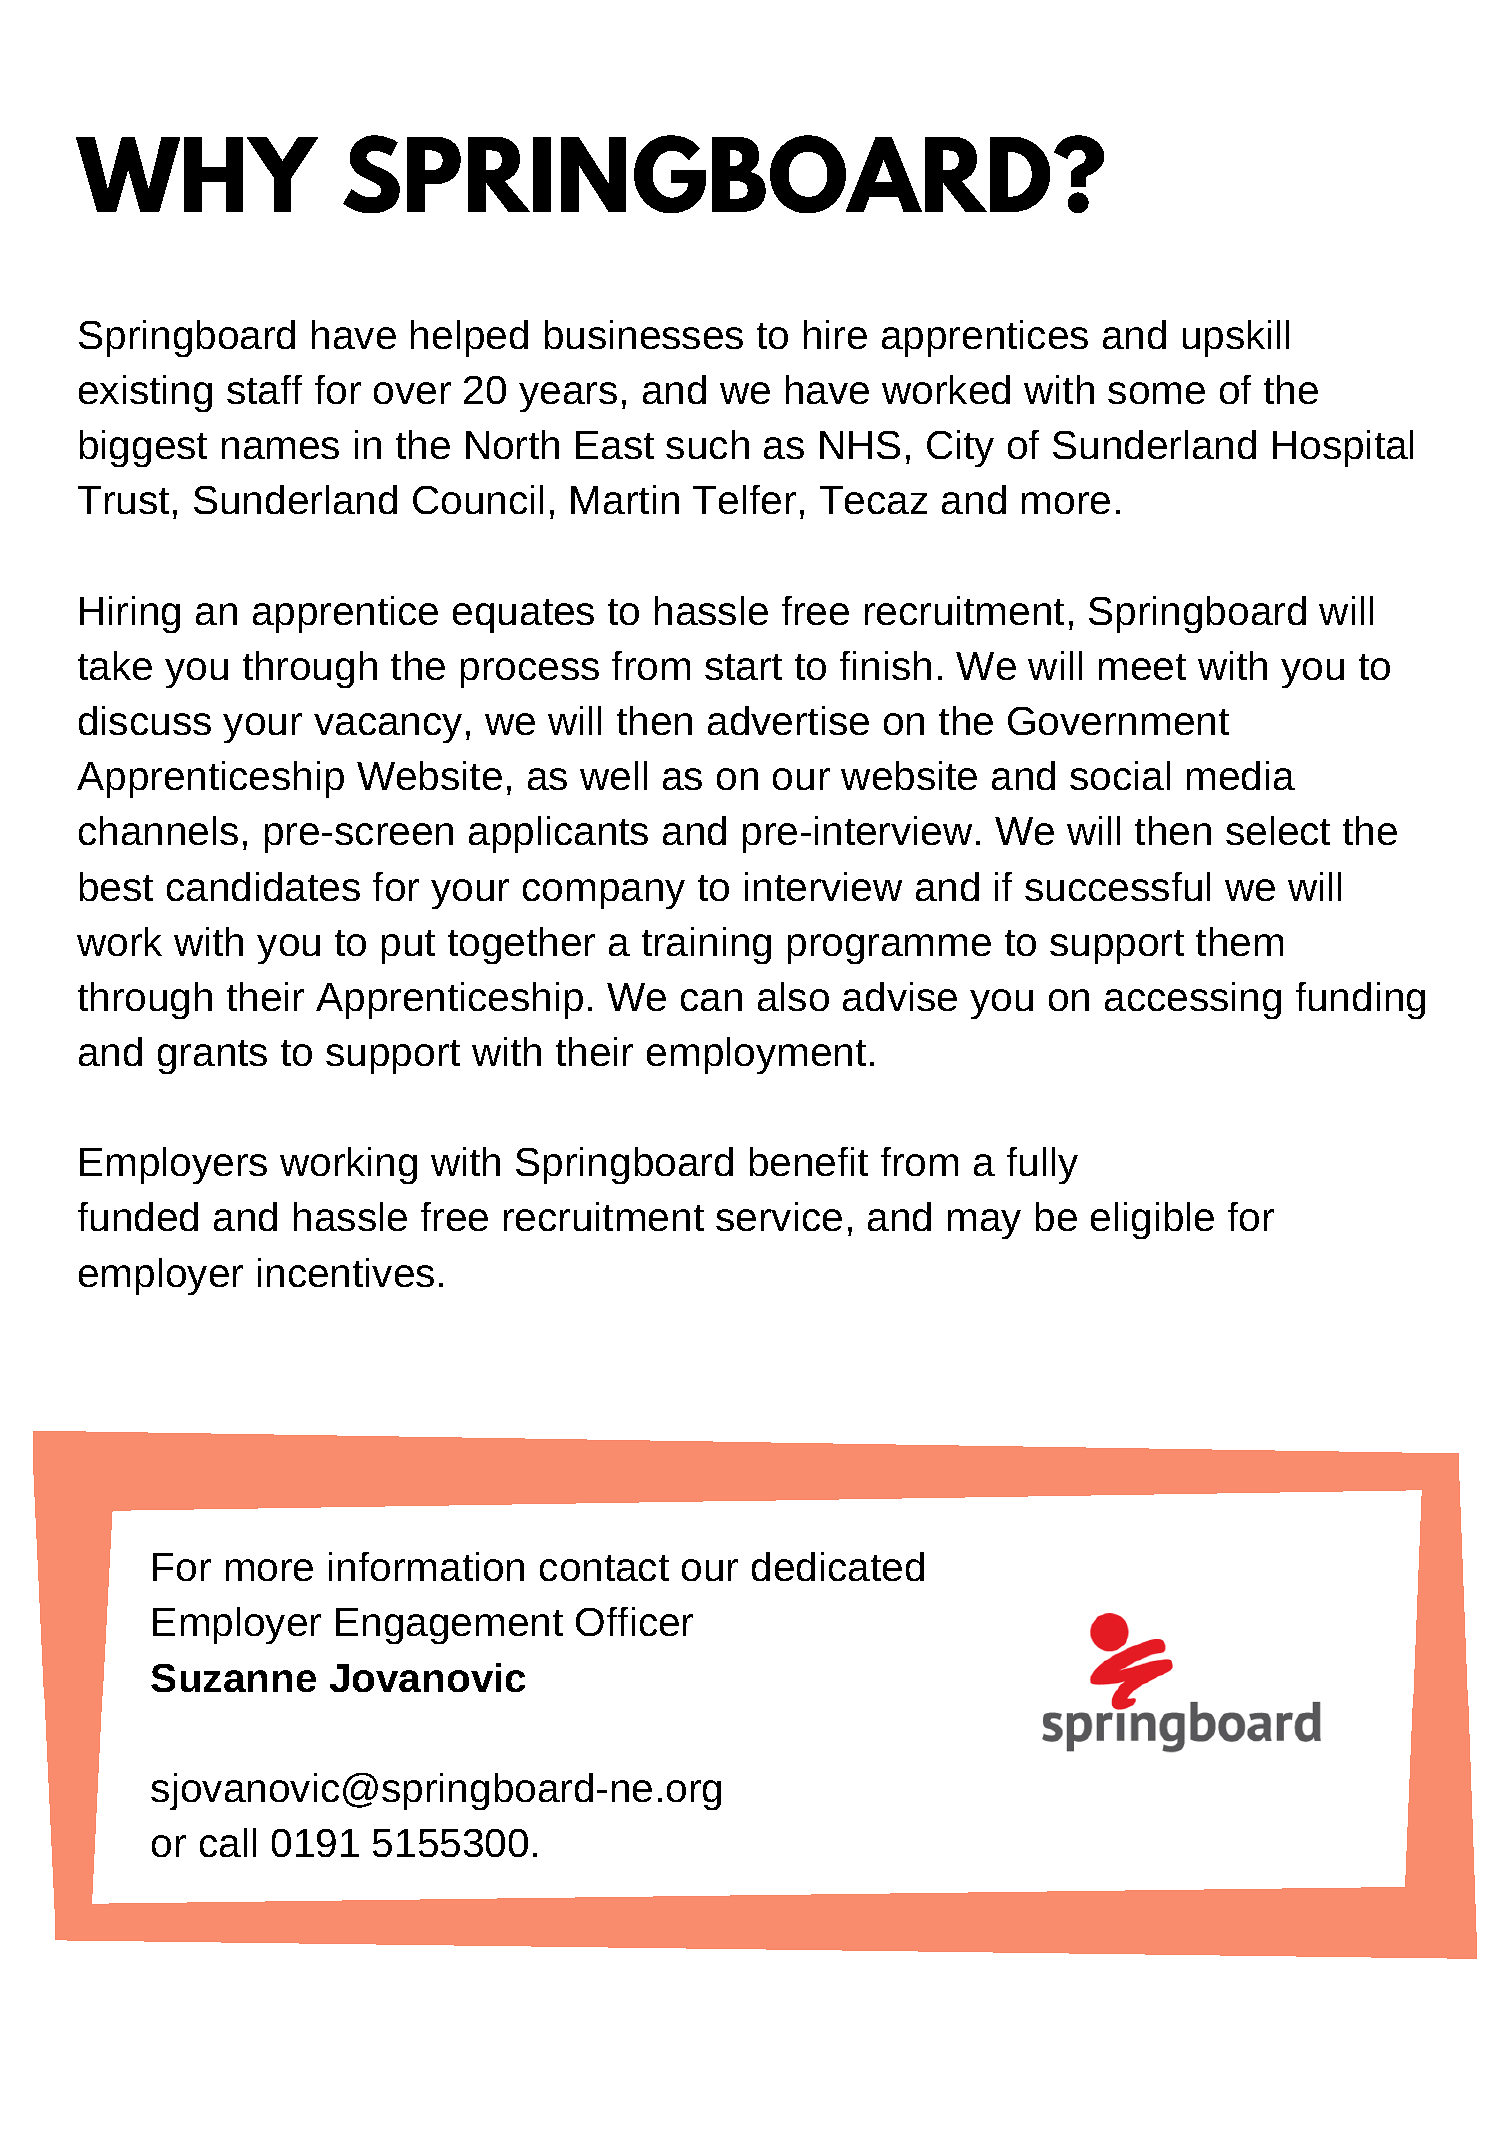 Image resolution: width=1509 pixels, height=2134 pixels. I want to click on WHY, so click(197, 174).
